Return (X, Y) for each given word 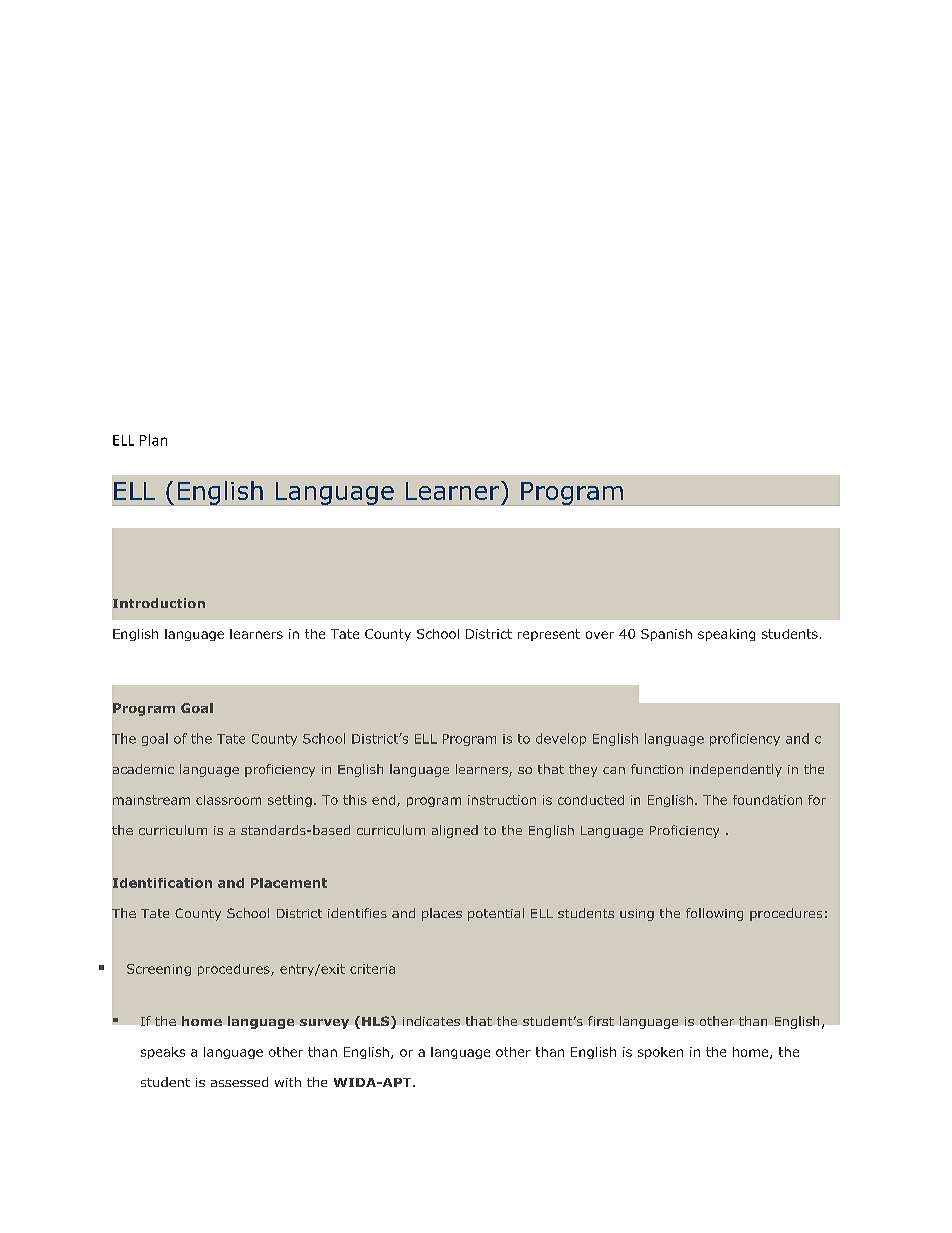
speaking (726, 635)
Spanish (666, 635)
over (600, 635)
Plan (153, 440)
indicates (431, 1021)
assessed (239, 1082)
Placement (289, 883)
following (714, 914)
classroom (228, 800)
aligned (455, 831)
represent (549, 635)
